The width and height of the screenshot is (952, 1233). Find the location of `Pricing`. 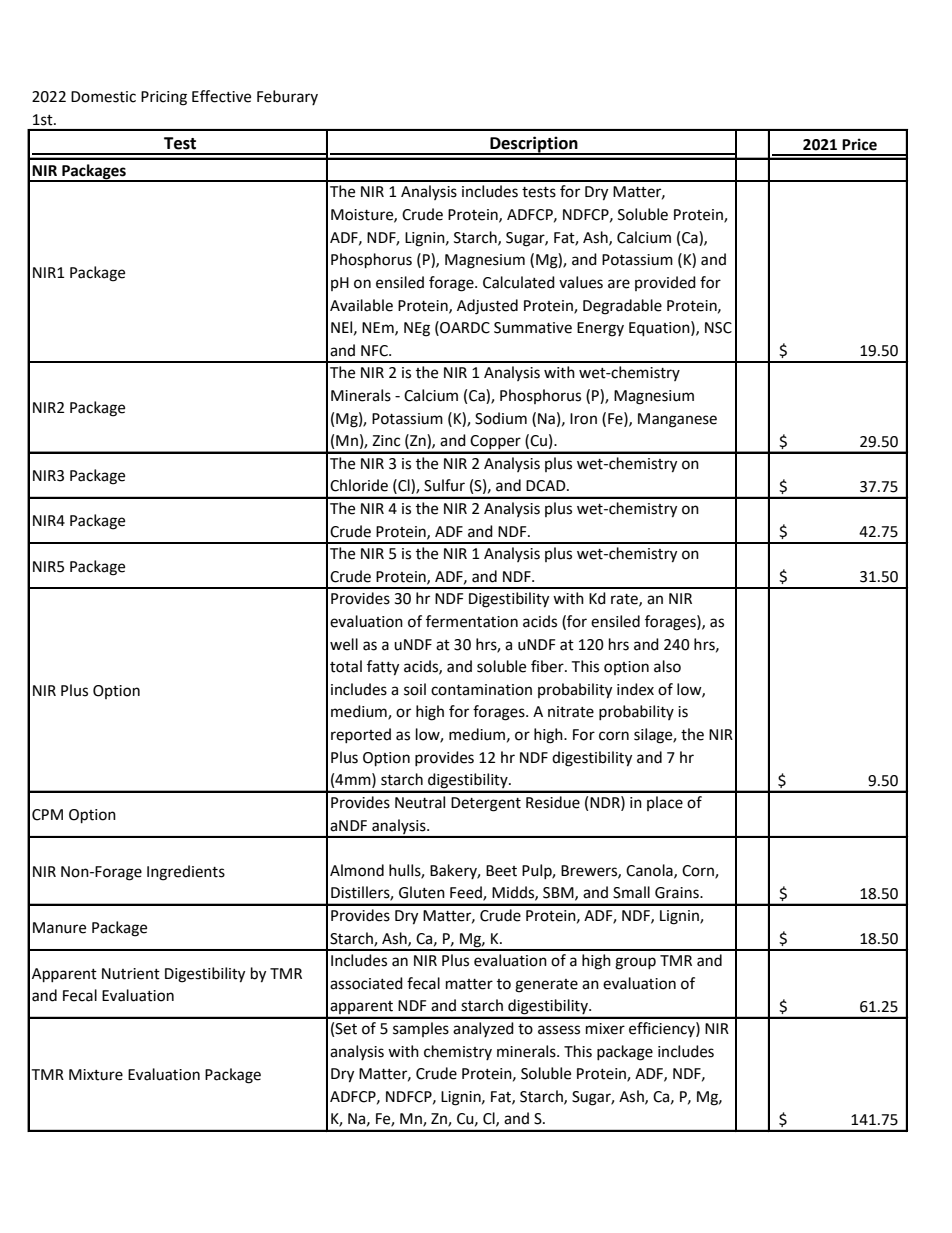

Pricing is located at coordinates (164, 98).
